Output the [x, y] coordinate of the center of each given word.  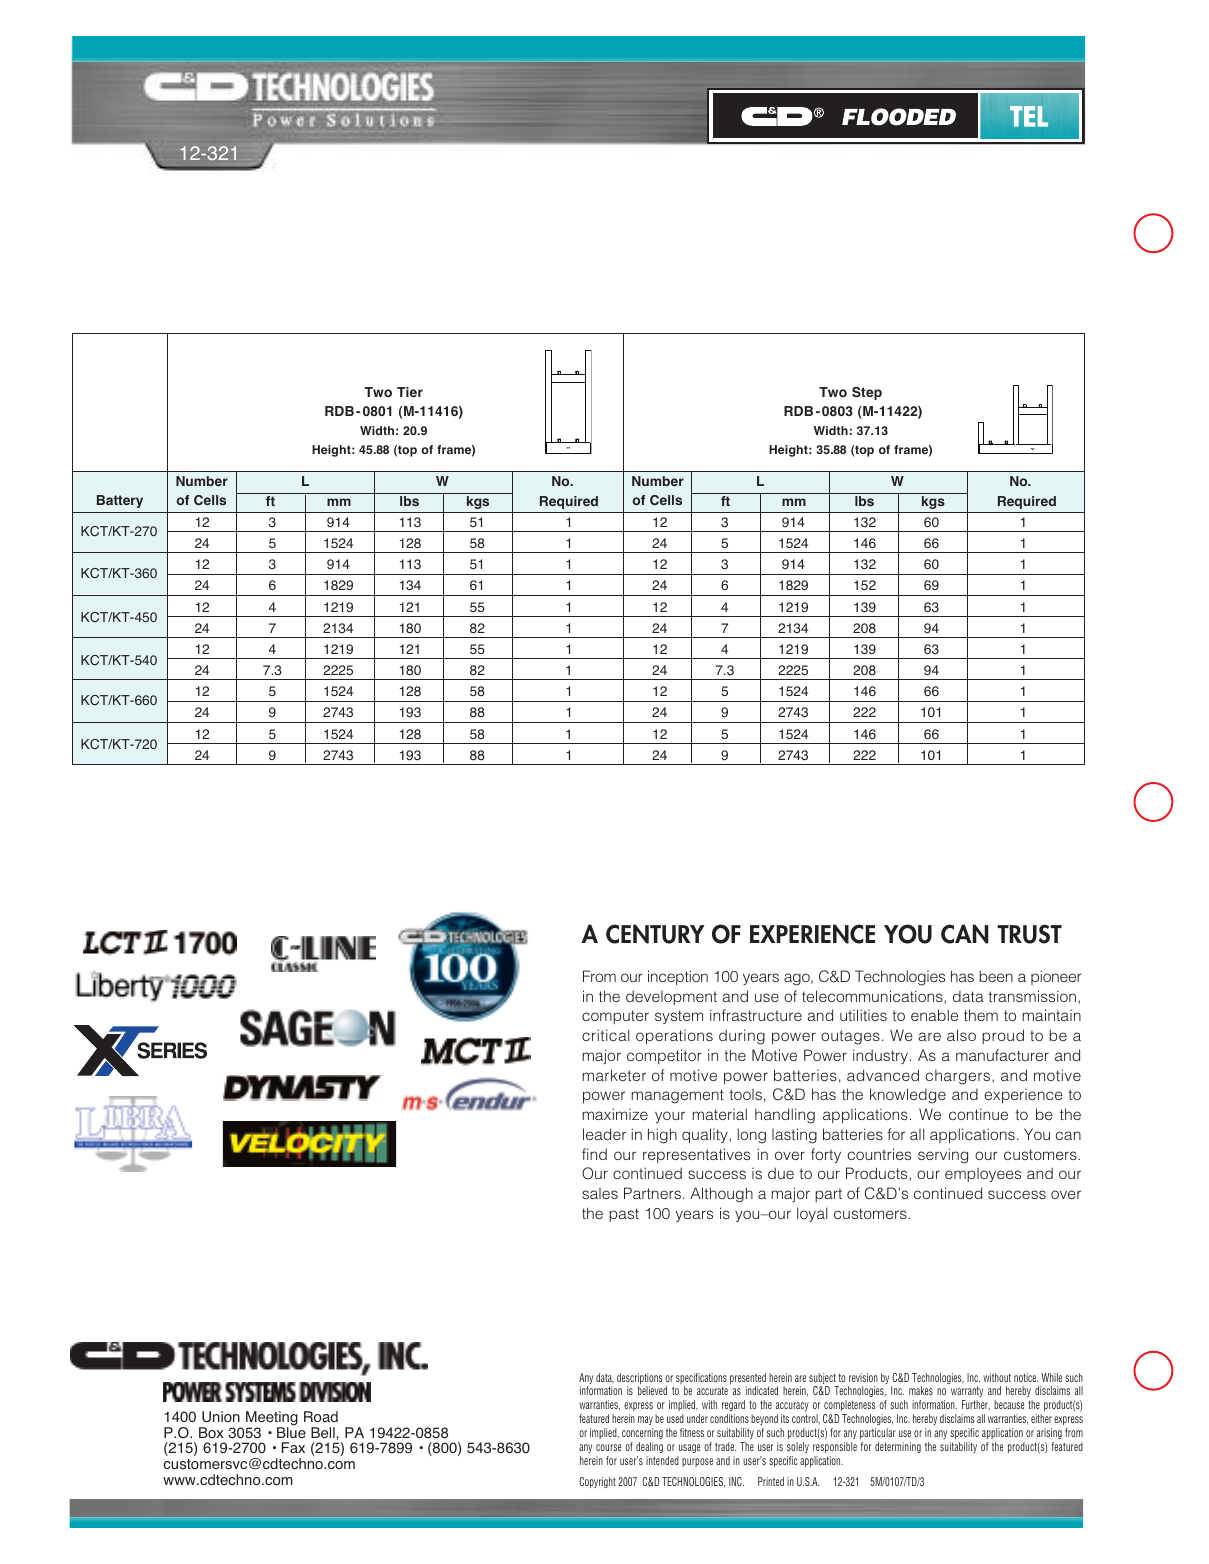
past [624, 1215]
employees [983, 1175]
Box [211, 1432]
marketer [614, 1075]
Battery [120, 501]
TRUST [1029, 934]
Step [867, 393]
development [671, 997]
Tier [410, 392]
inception [678, 977]
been [996, 976]
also [961, 1035]
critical [605, 1035]
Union [221, 1417]
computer [615, 1017]
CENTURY [655, 934]
